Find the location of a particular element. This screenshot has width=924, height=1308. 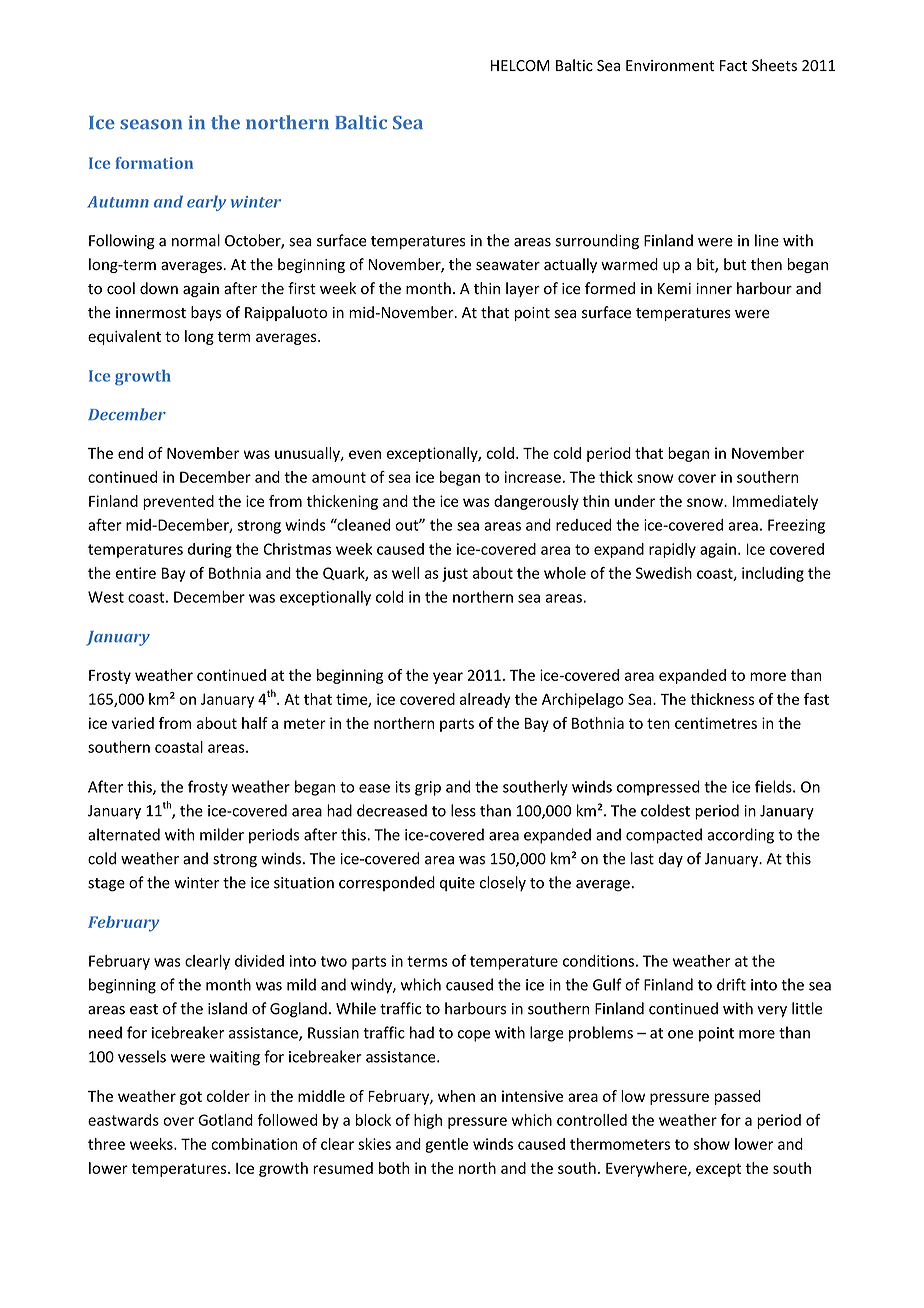

less is located at coordinates (463, 810).
